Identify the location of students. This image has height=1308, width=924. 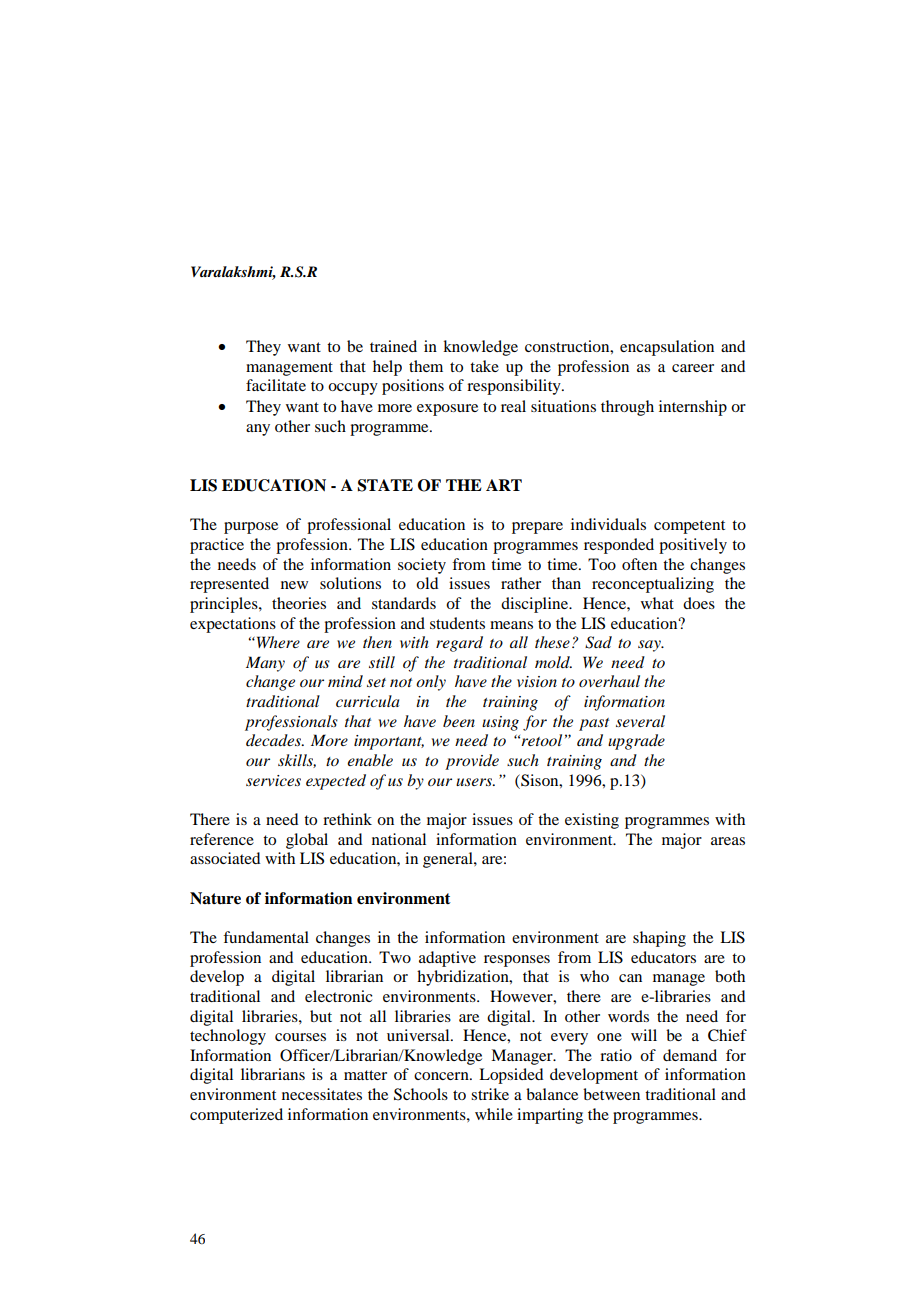
(457, 623).
